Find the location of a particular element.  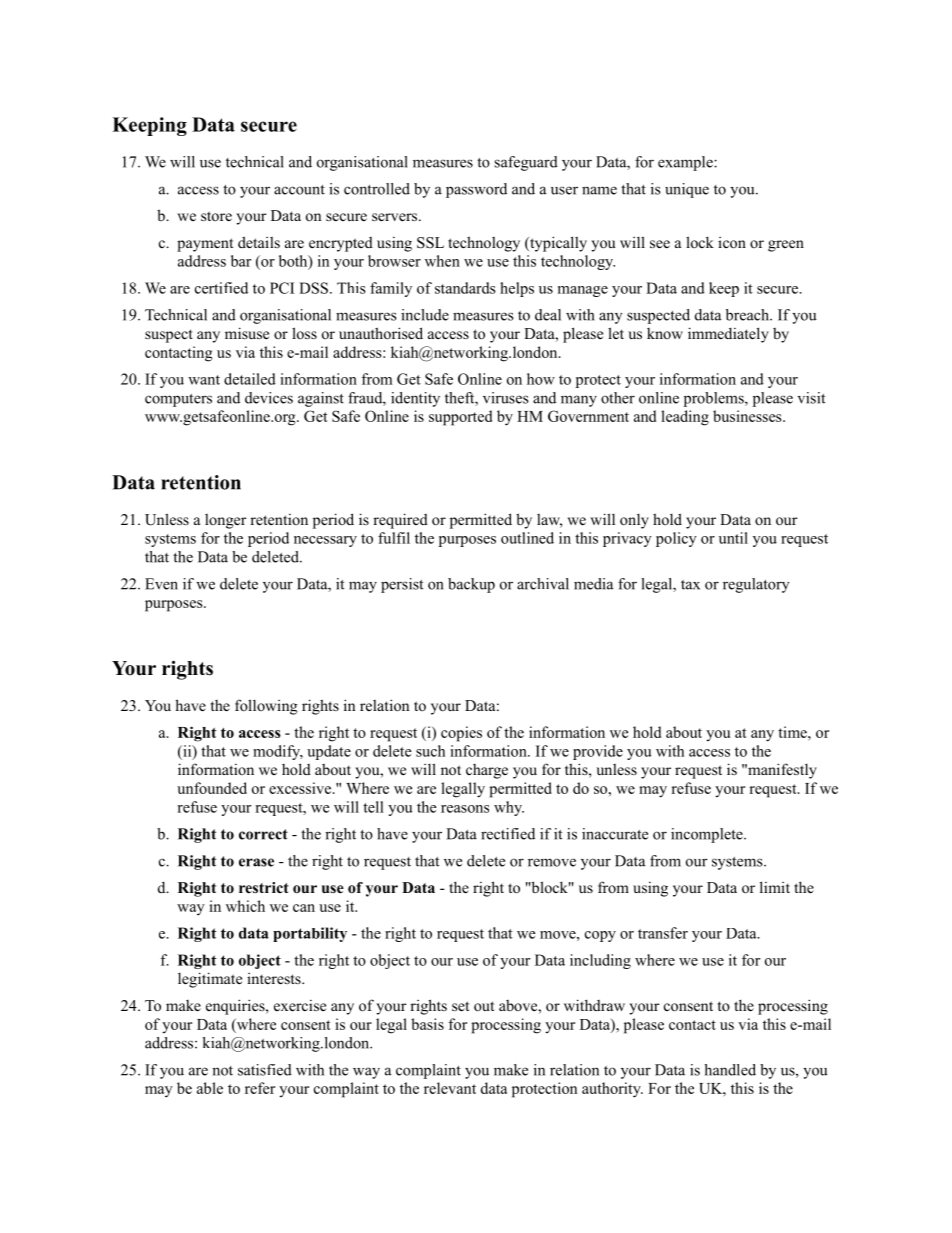

satisfied is located at coordinates (265, 1070).
